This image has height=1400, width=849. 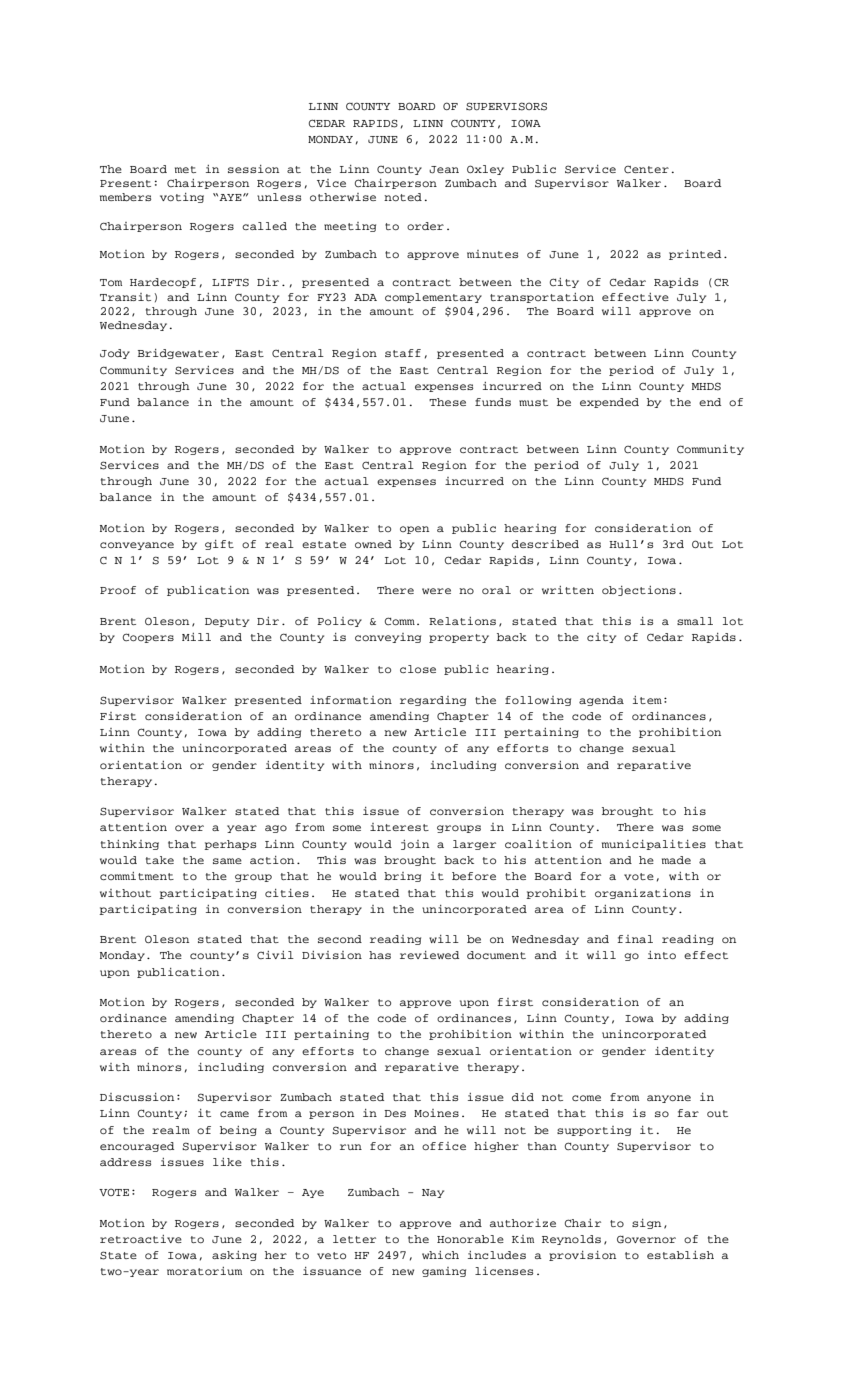 I want to click on noted, so click(x=403, y=197).
